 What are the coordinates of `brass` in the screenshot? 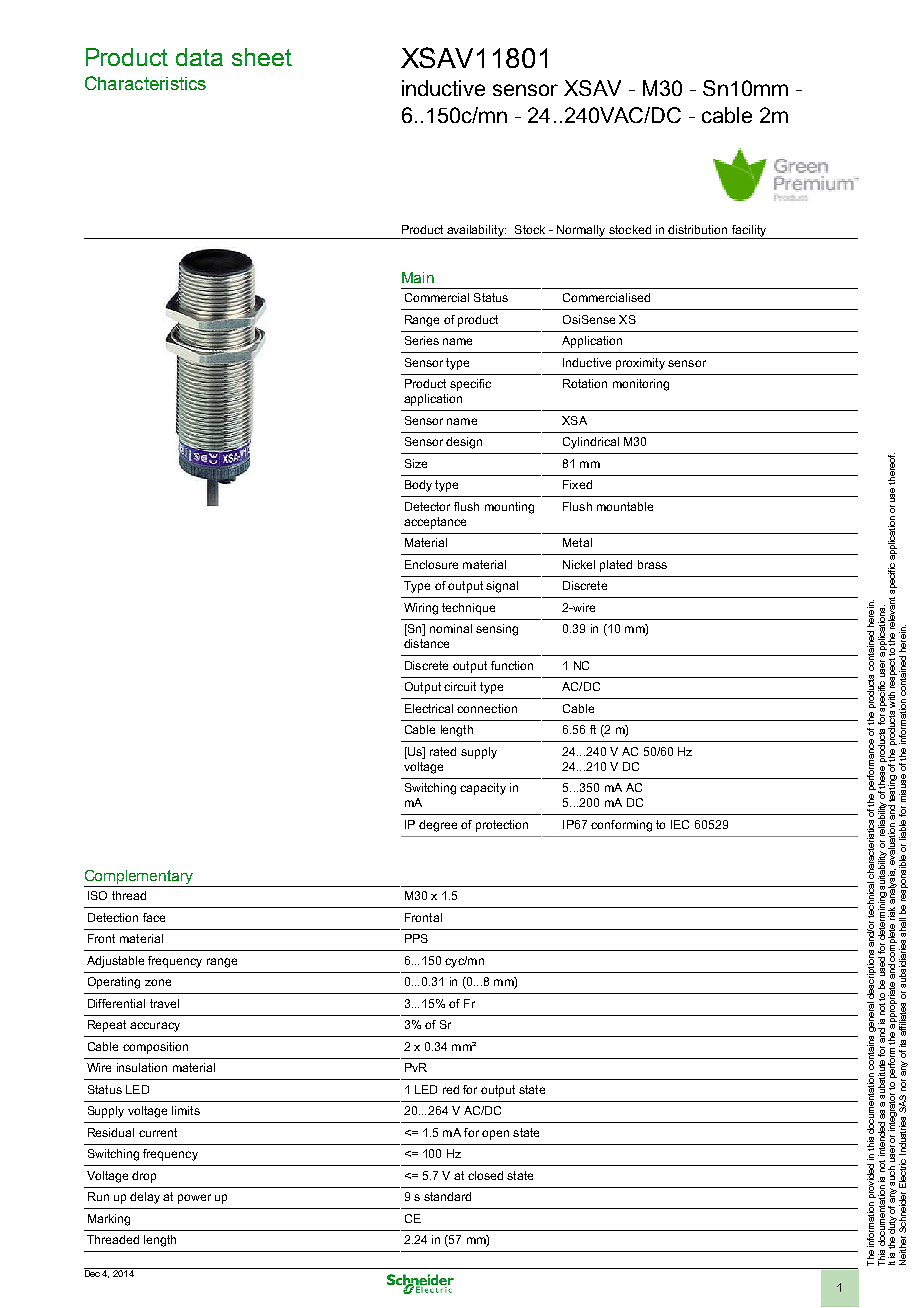 It's located at (652, 564).
